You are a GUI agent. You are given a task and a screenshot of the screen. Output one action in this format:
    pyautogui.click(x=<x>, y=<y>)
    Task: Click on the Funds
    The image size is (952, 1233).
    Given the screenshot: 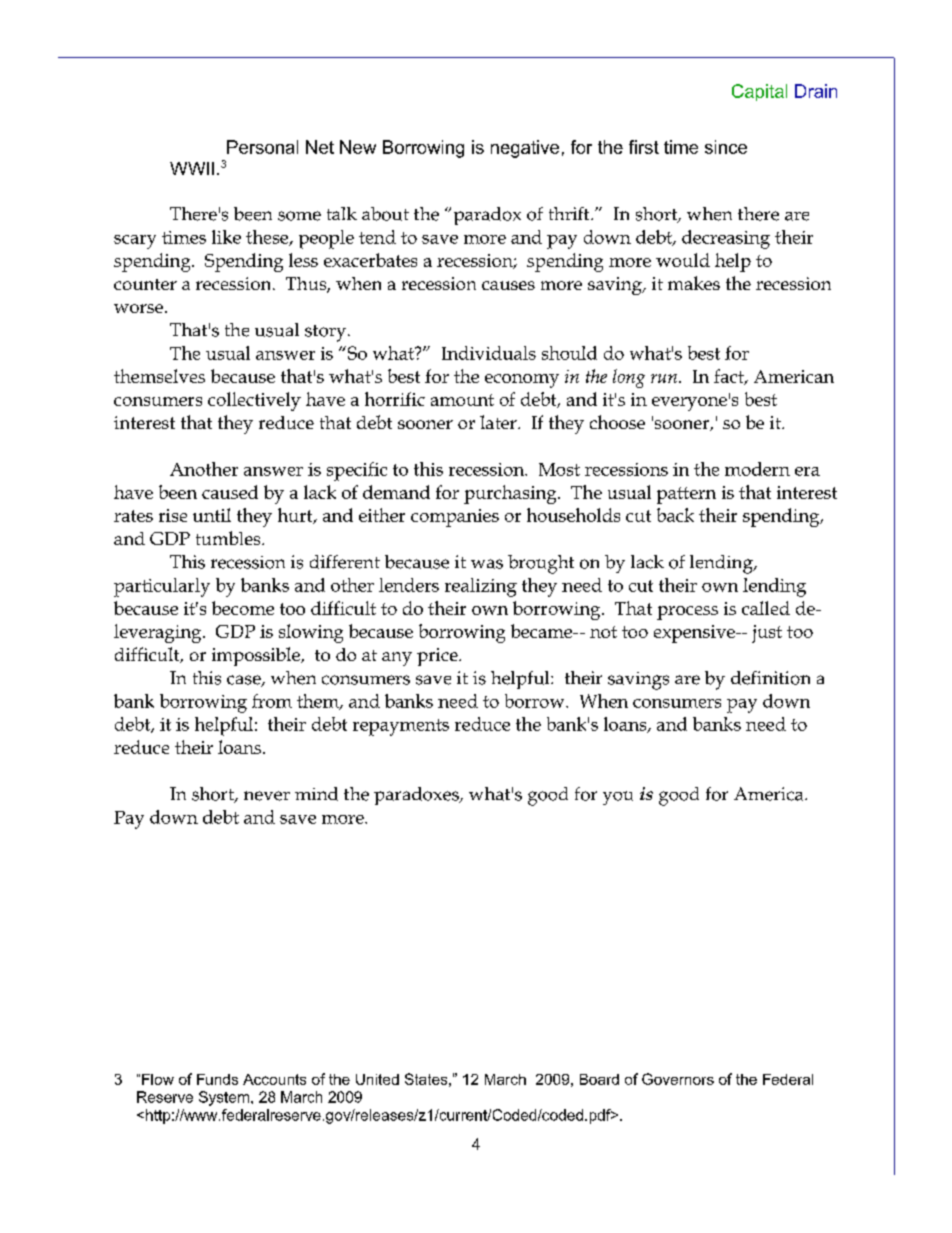 What is the action you would take?
    pyautogui.click(x=217, y=1079)
